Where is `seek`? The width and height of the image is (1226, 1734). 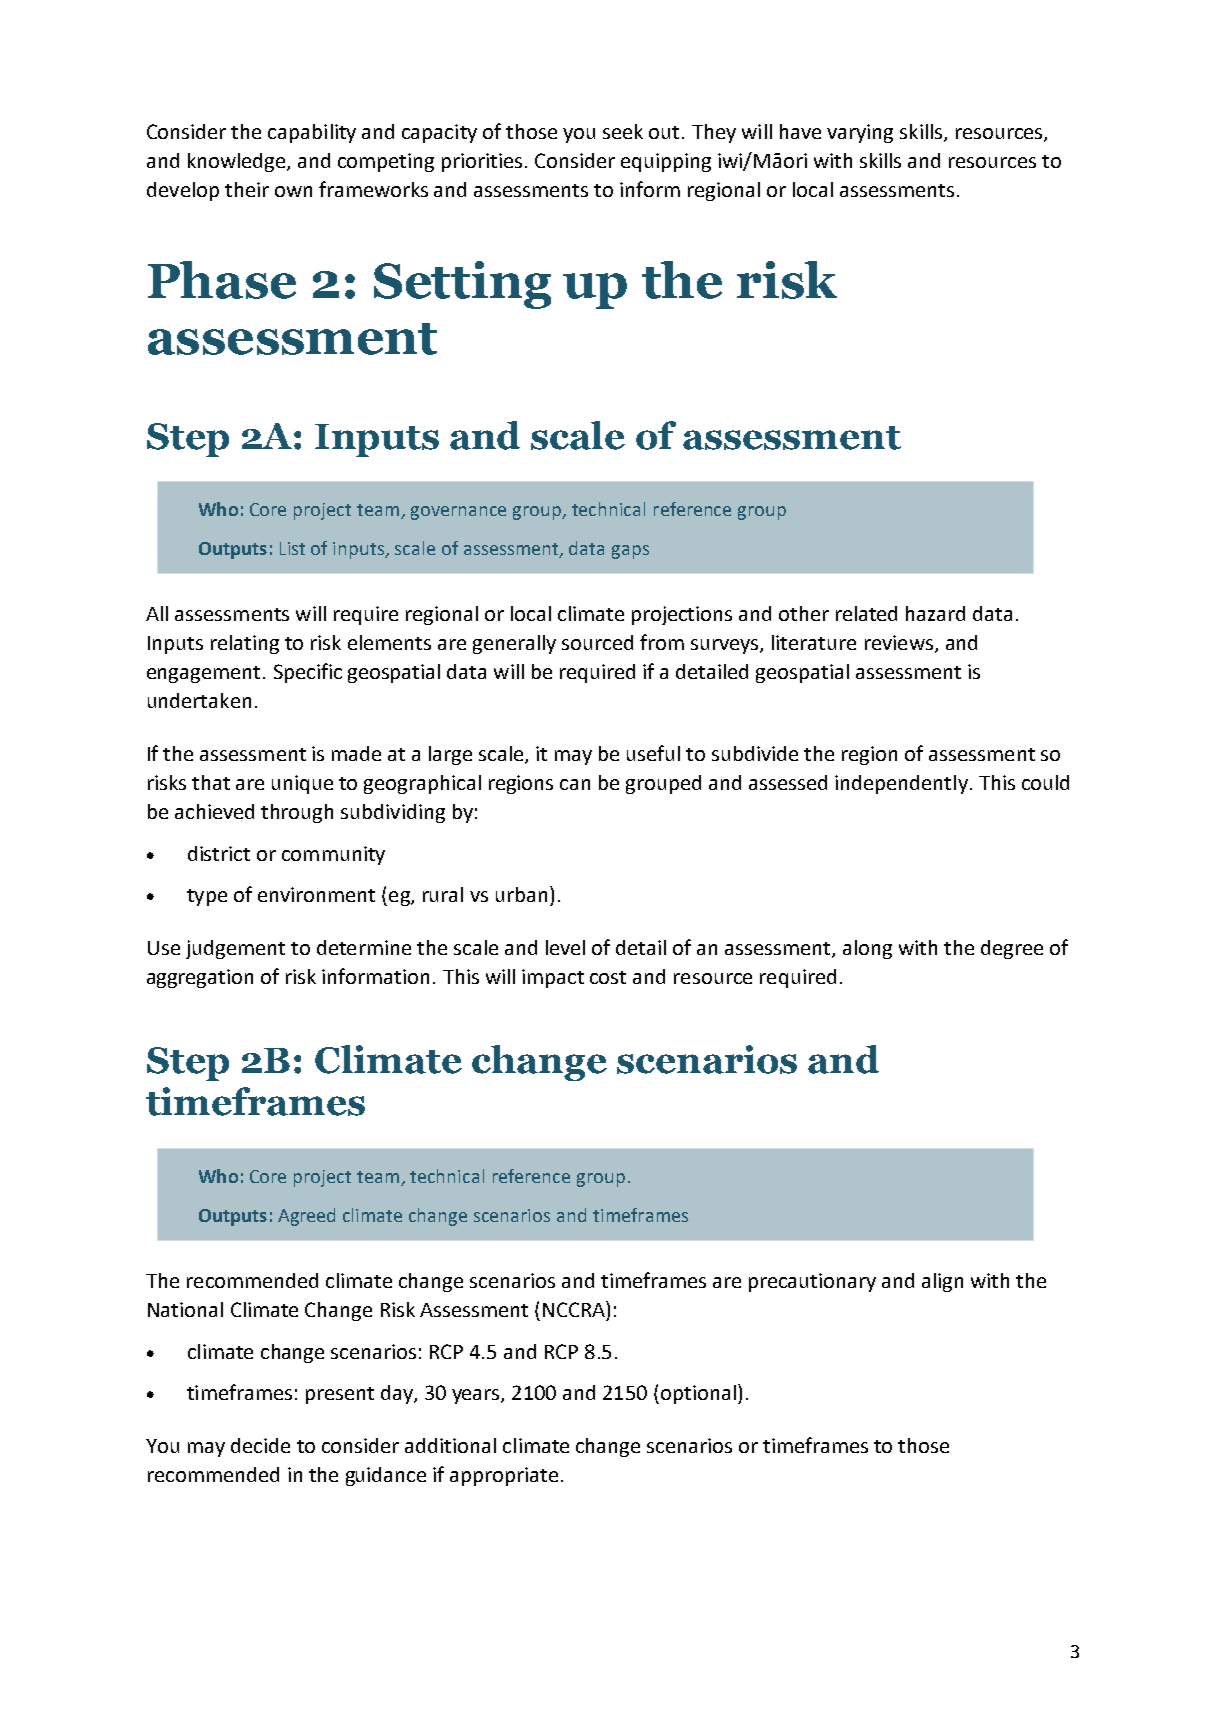
seek is located at coordinates (623, 131).
